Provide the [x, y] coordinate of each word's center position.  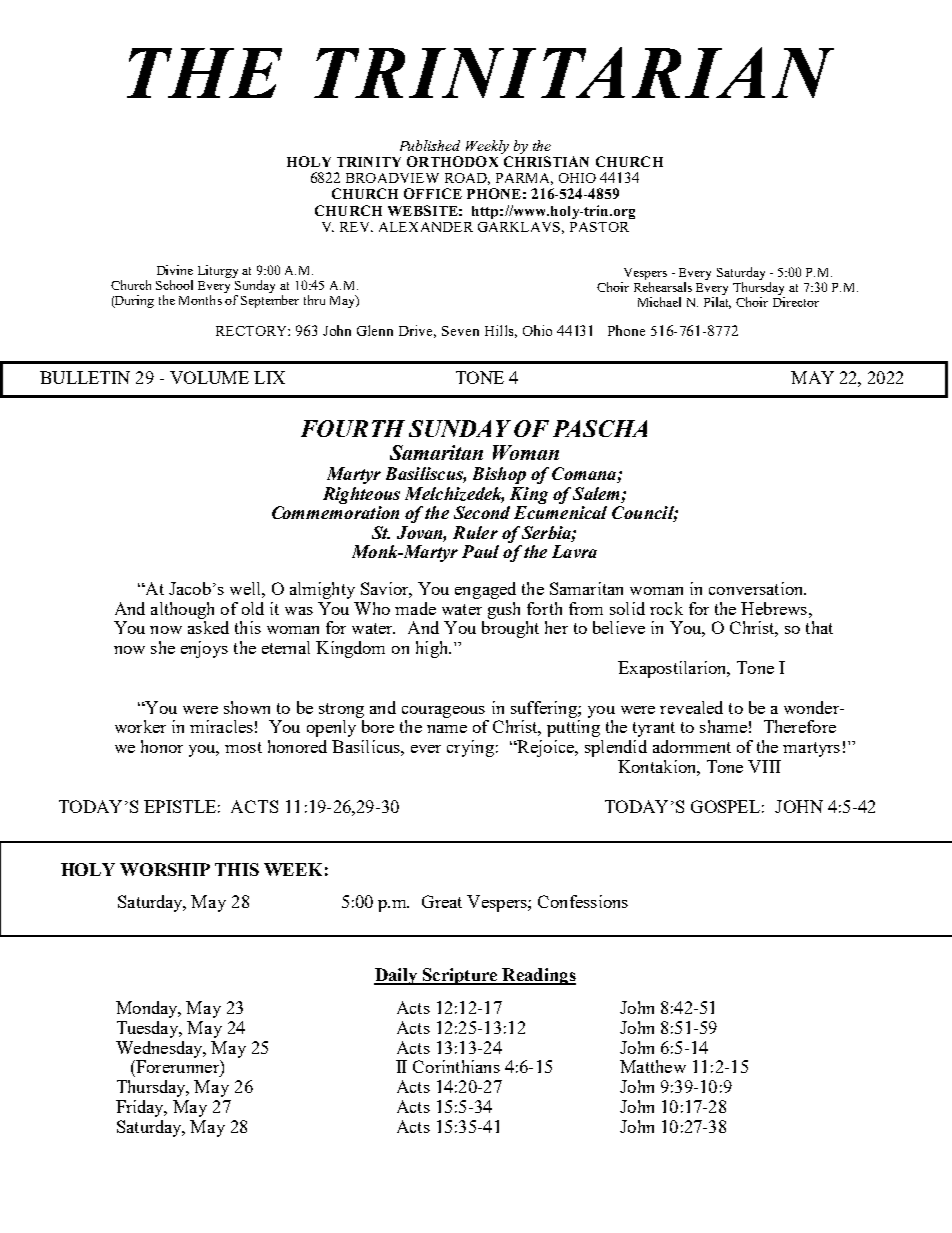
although [182, 610]
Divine [175, 270]
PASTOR [599, 227]
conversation [757, 588]
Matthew [653, 1066]
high [433, 649]
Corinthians [456, 1066]
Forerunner [177, 1066]
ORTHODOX [452, 161]
